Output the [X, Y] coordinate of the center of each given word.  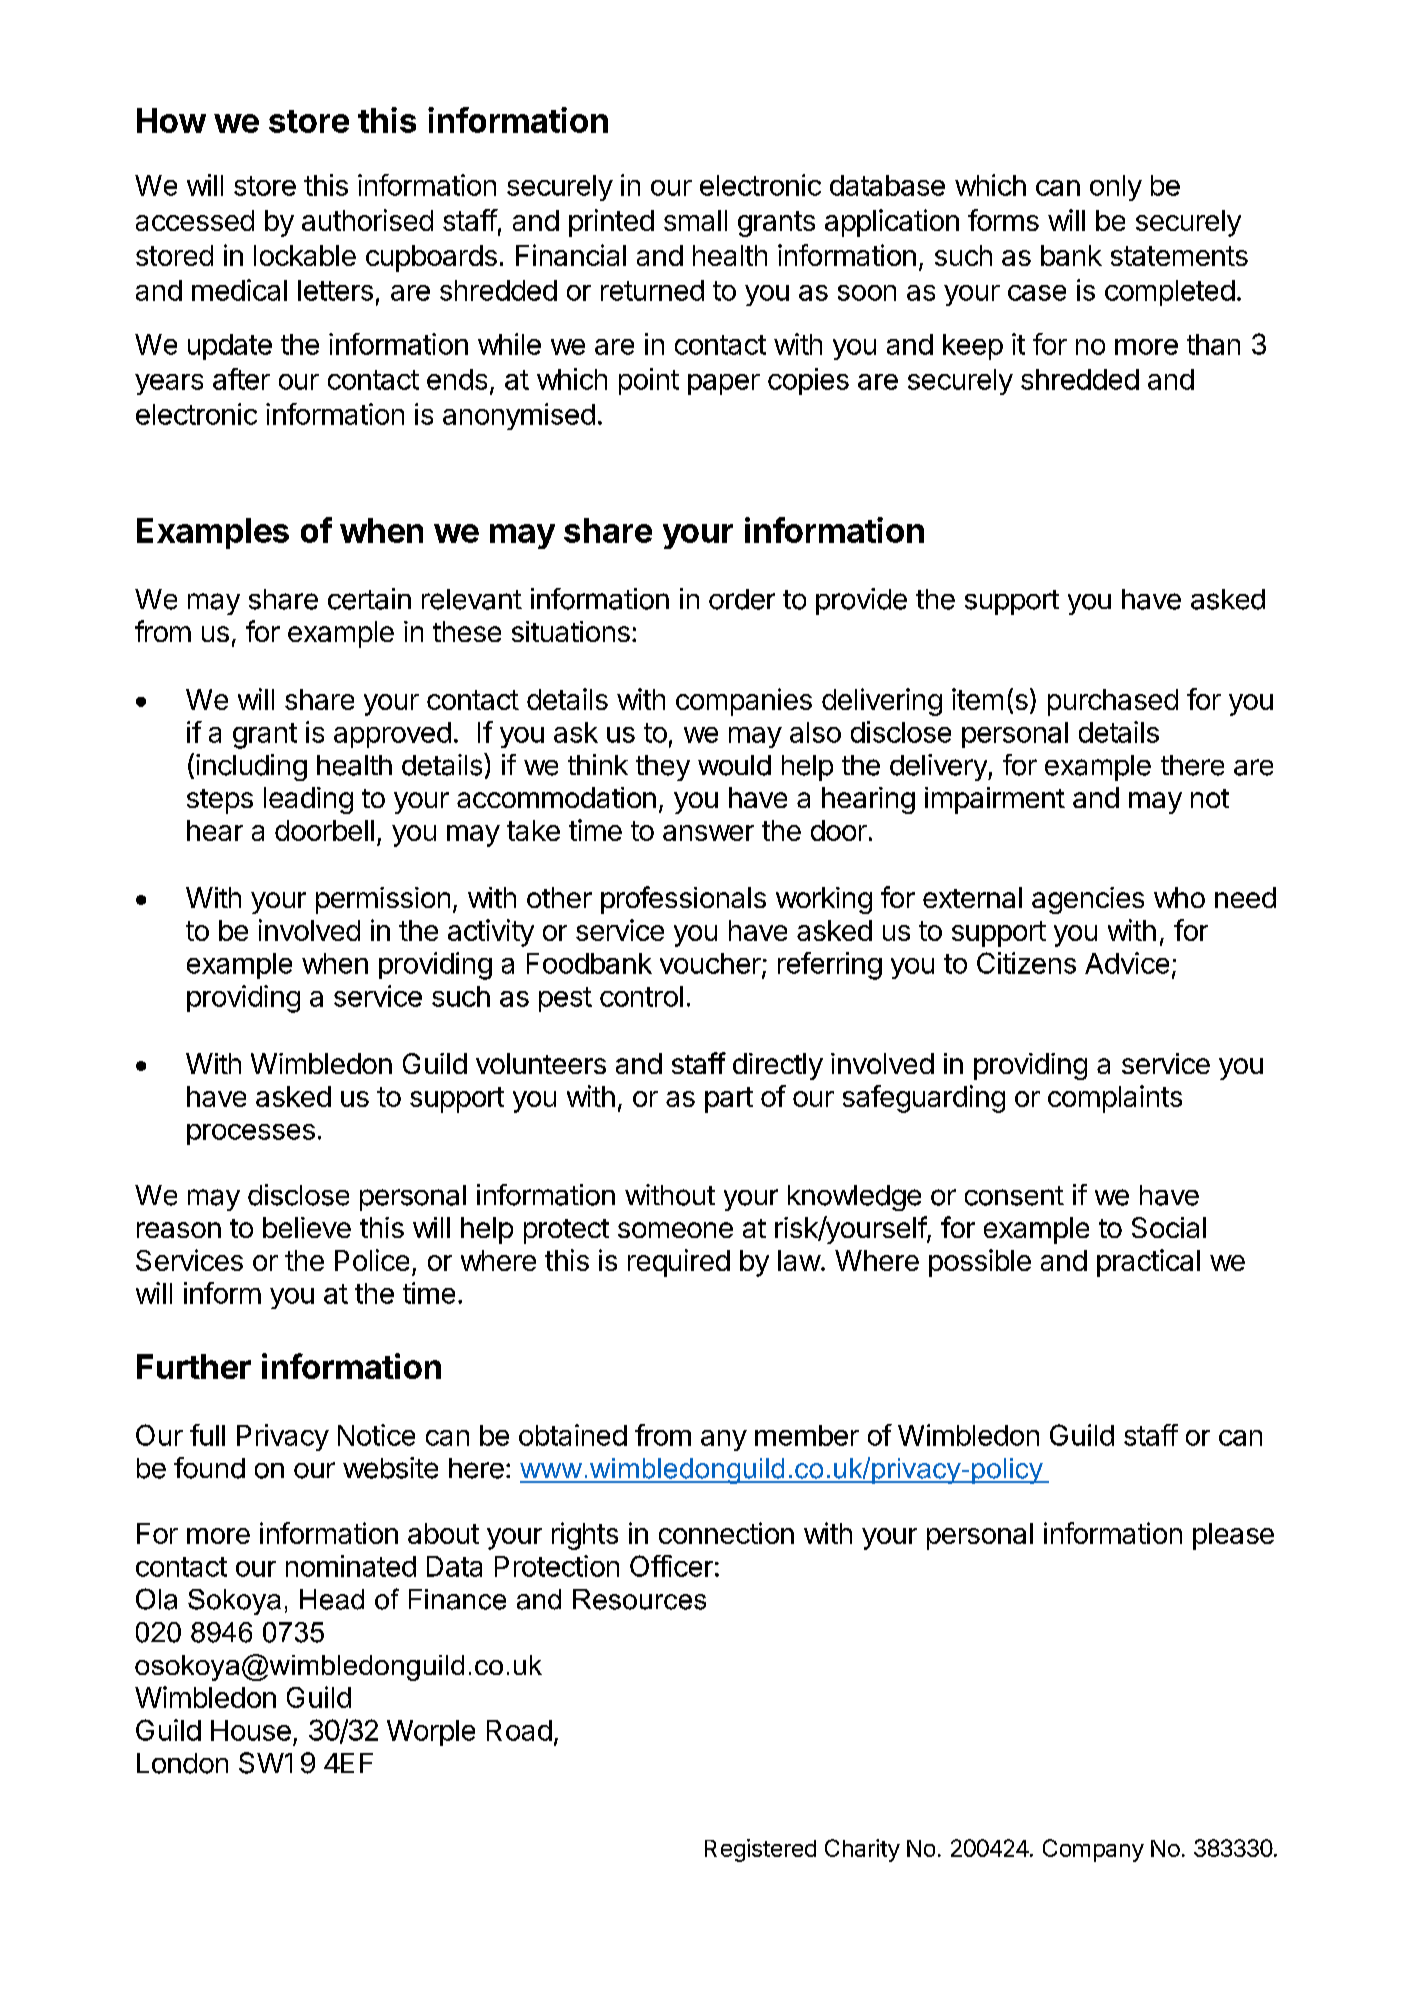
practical [1148, 1263]
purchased [1113, 702]
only [1116, 188]
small [695, 220]
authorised [367, 220]
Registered [760, 1850]
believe [307, 1227]
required [679, 1263]
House [251, 1730]
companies [744, 702]
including [251, 767]
